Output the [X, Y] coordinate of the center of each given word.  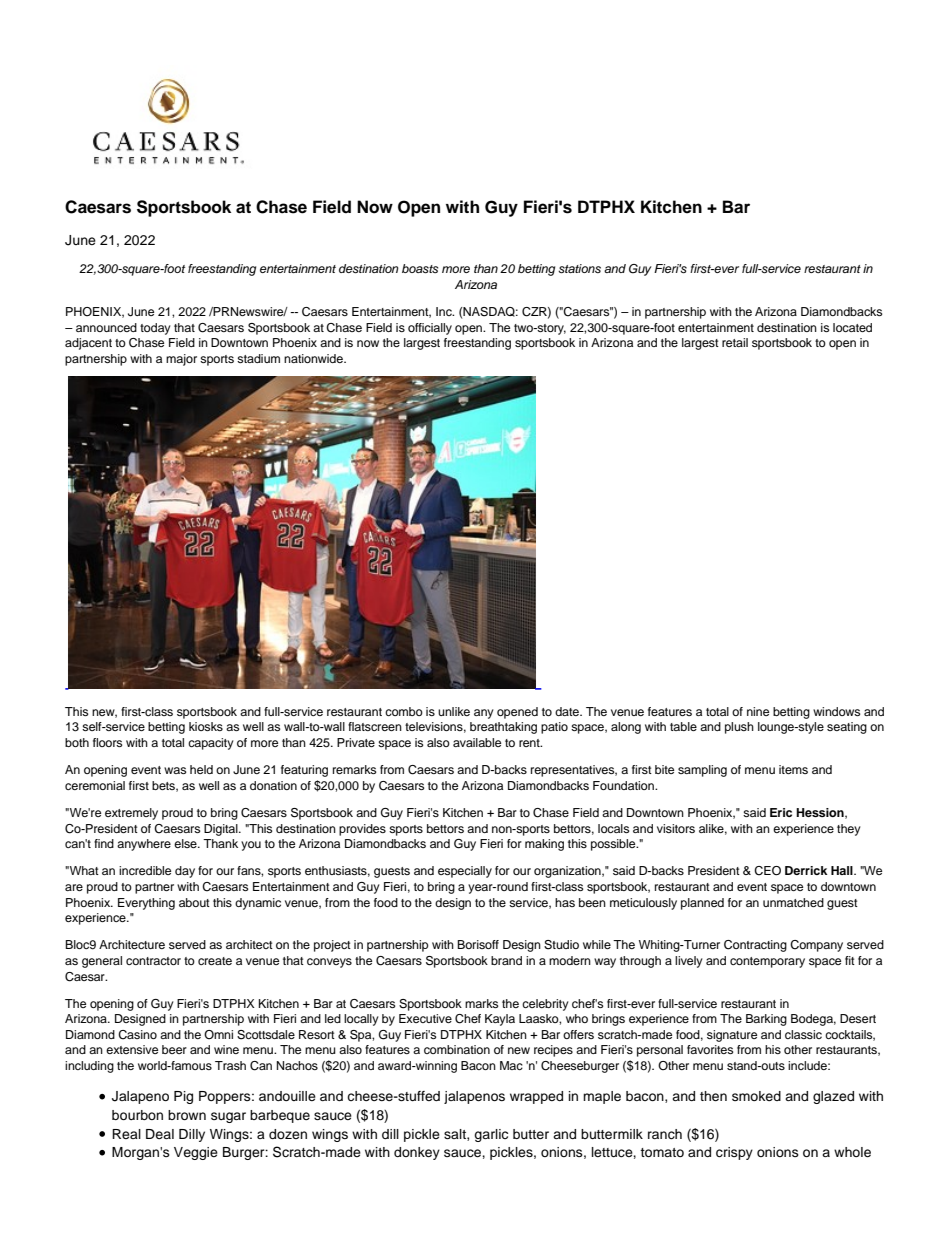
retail [735, 342]
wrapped [536, 1097]
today [155, 329]
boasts [420, 268]
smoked [756, 1096]
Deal [160, 1134]
